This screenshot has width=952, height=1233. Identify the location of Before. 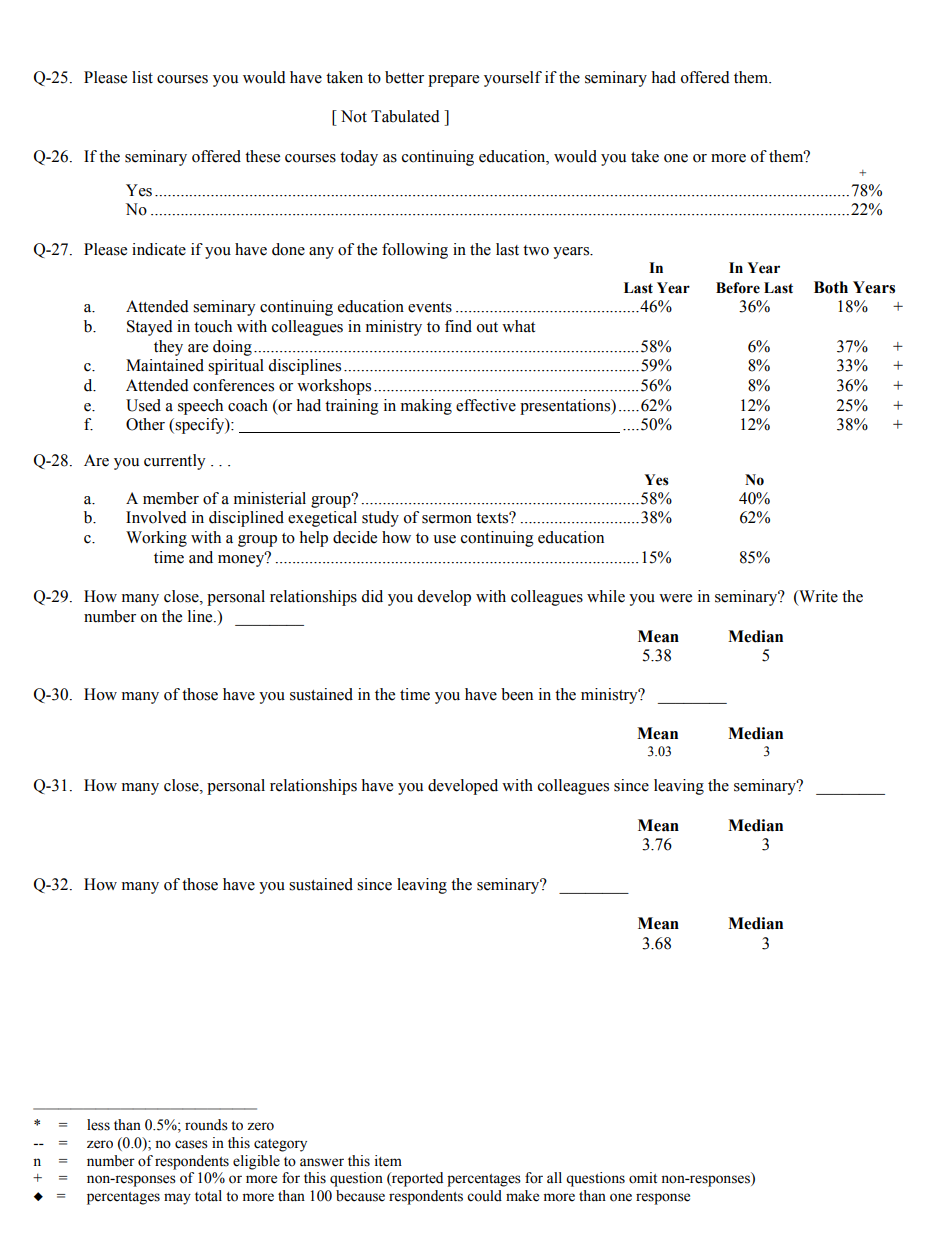
(738, 288).
